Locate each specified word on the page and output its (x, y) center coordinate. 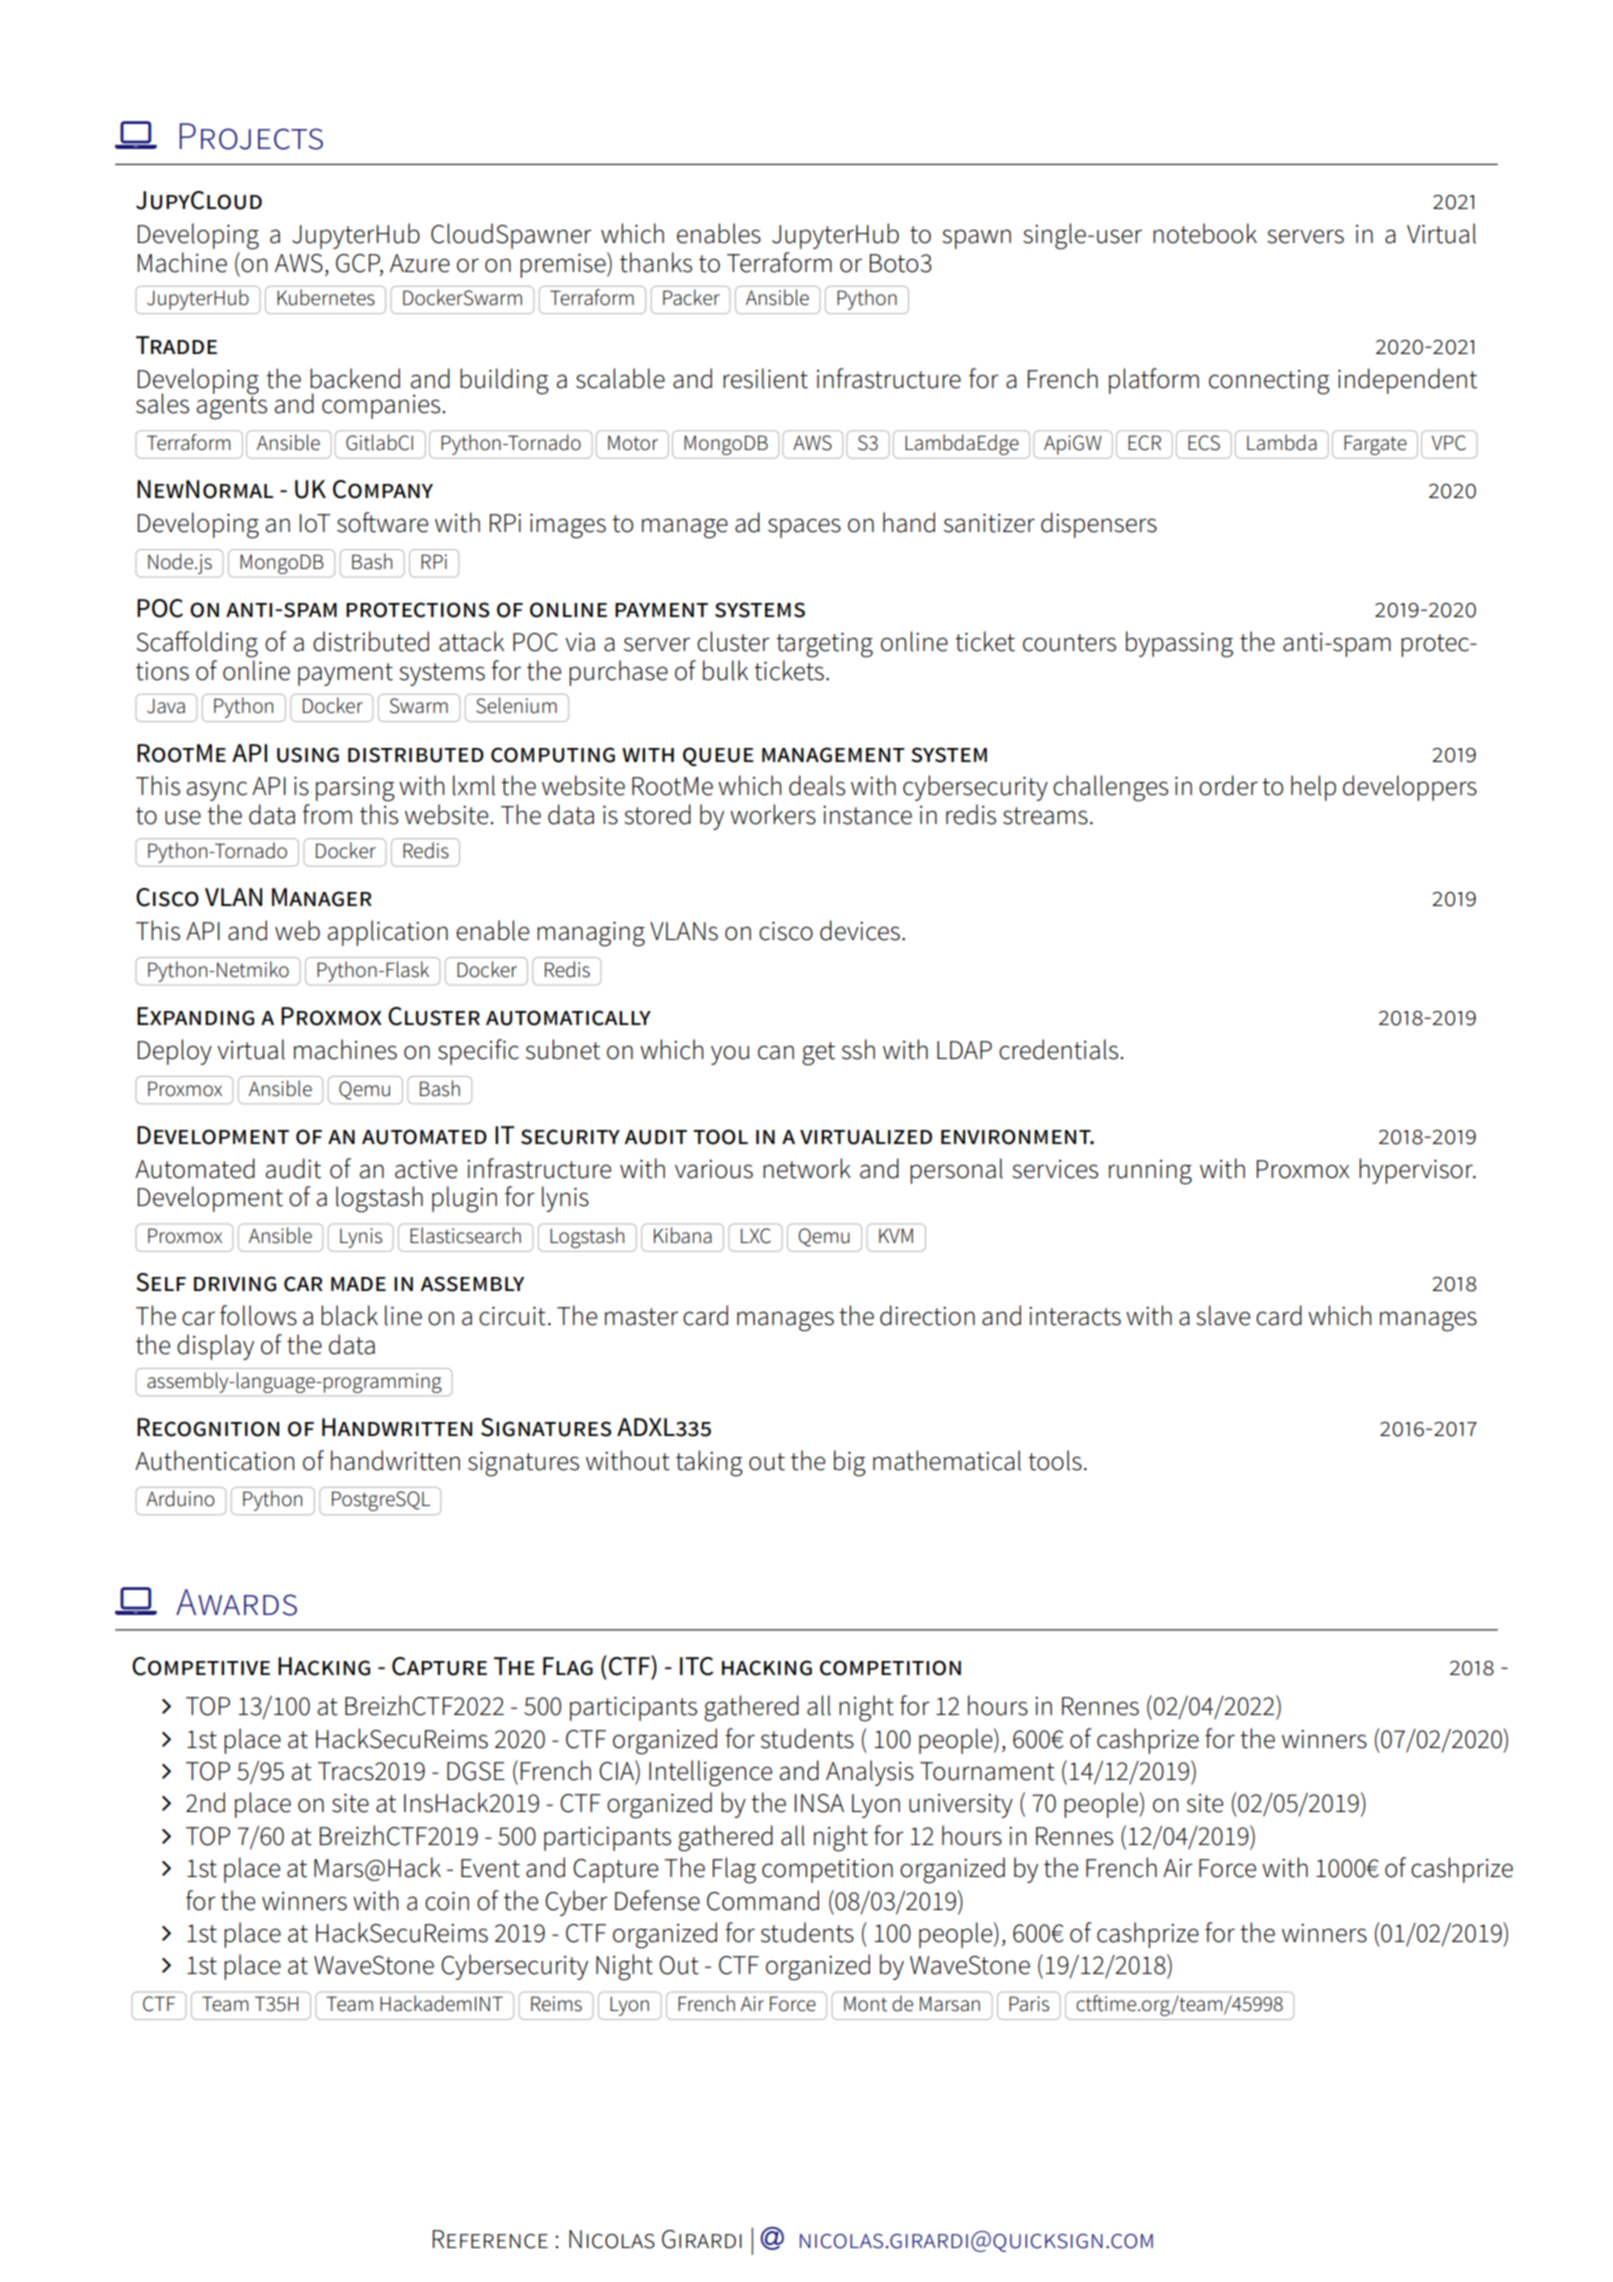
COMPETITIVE (201, 1666)
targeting (824, 645)
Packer (691, 297)
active (426, 1169)
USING (308, 755)
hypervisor (1417, 1171)
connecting (1269, 382)
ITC (696, 1666)
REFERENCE (490, 2239)
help (1313, 788)
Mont (865, 2004)
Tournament (987, 1771)
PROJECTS (251, 136)
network (807, 1168)
